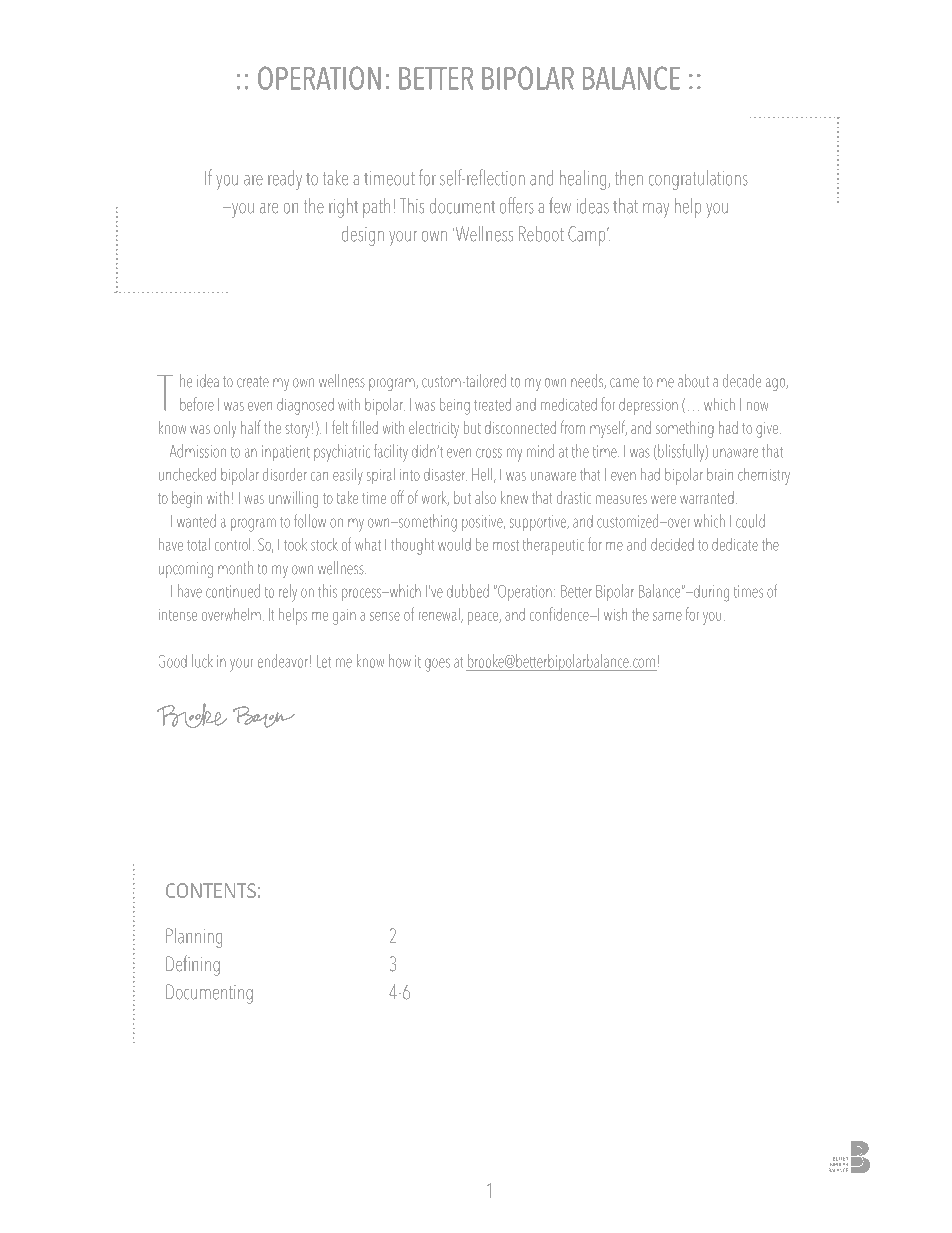 The height and width of the screenshot is (1233, 952). I want to click on endeavor, so click(283, 661).
